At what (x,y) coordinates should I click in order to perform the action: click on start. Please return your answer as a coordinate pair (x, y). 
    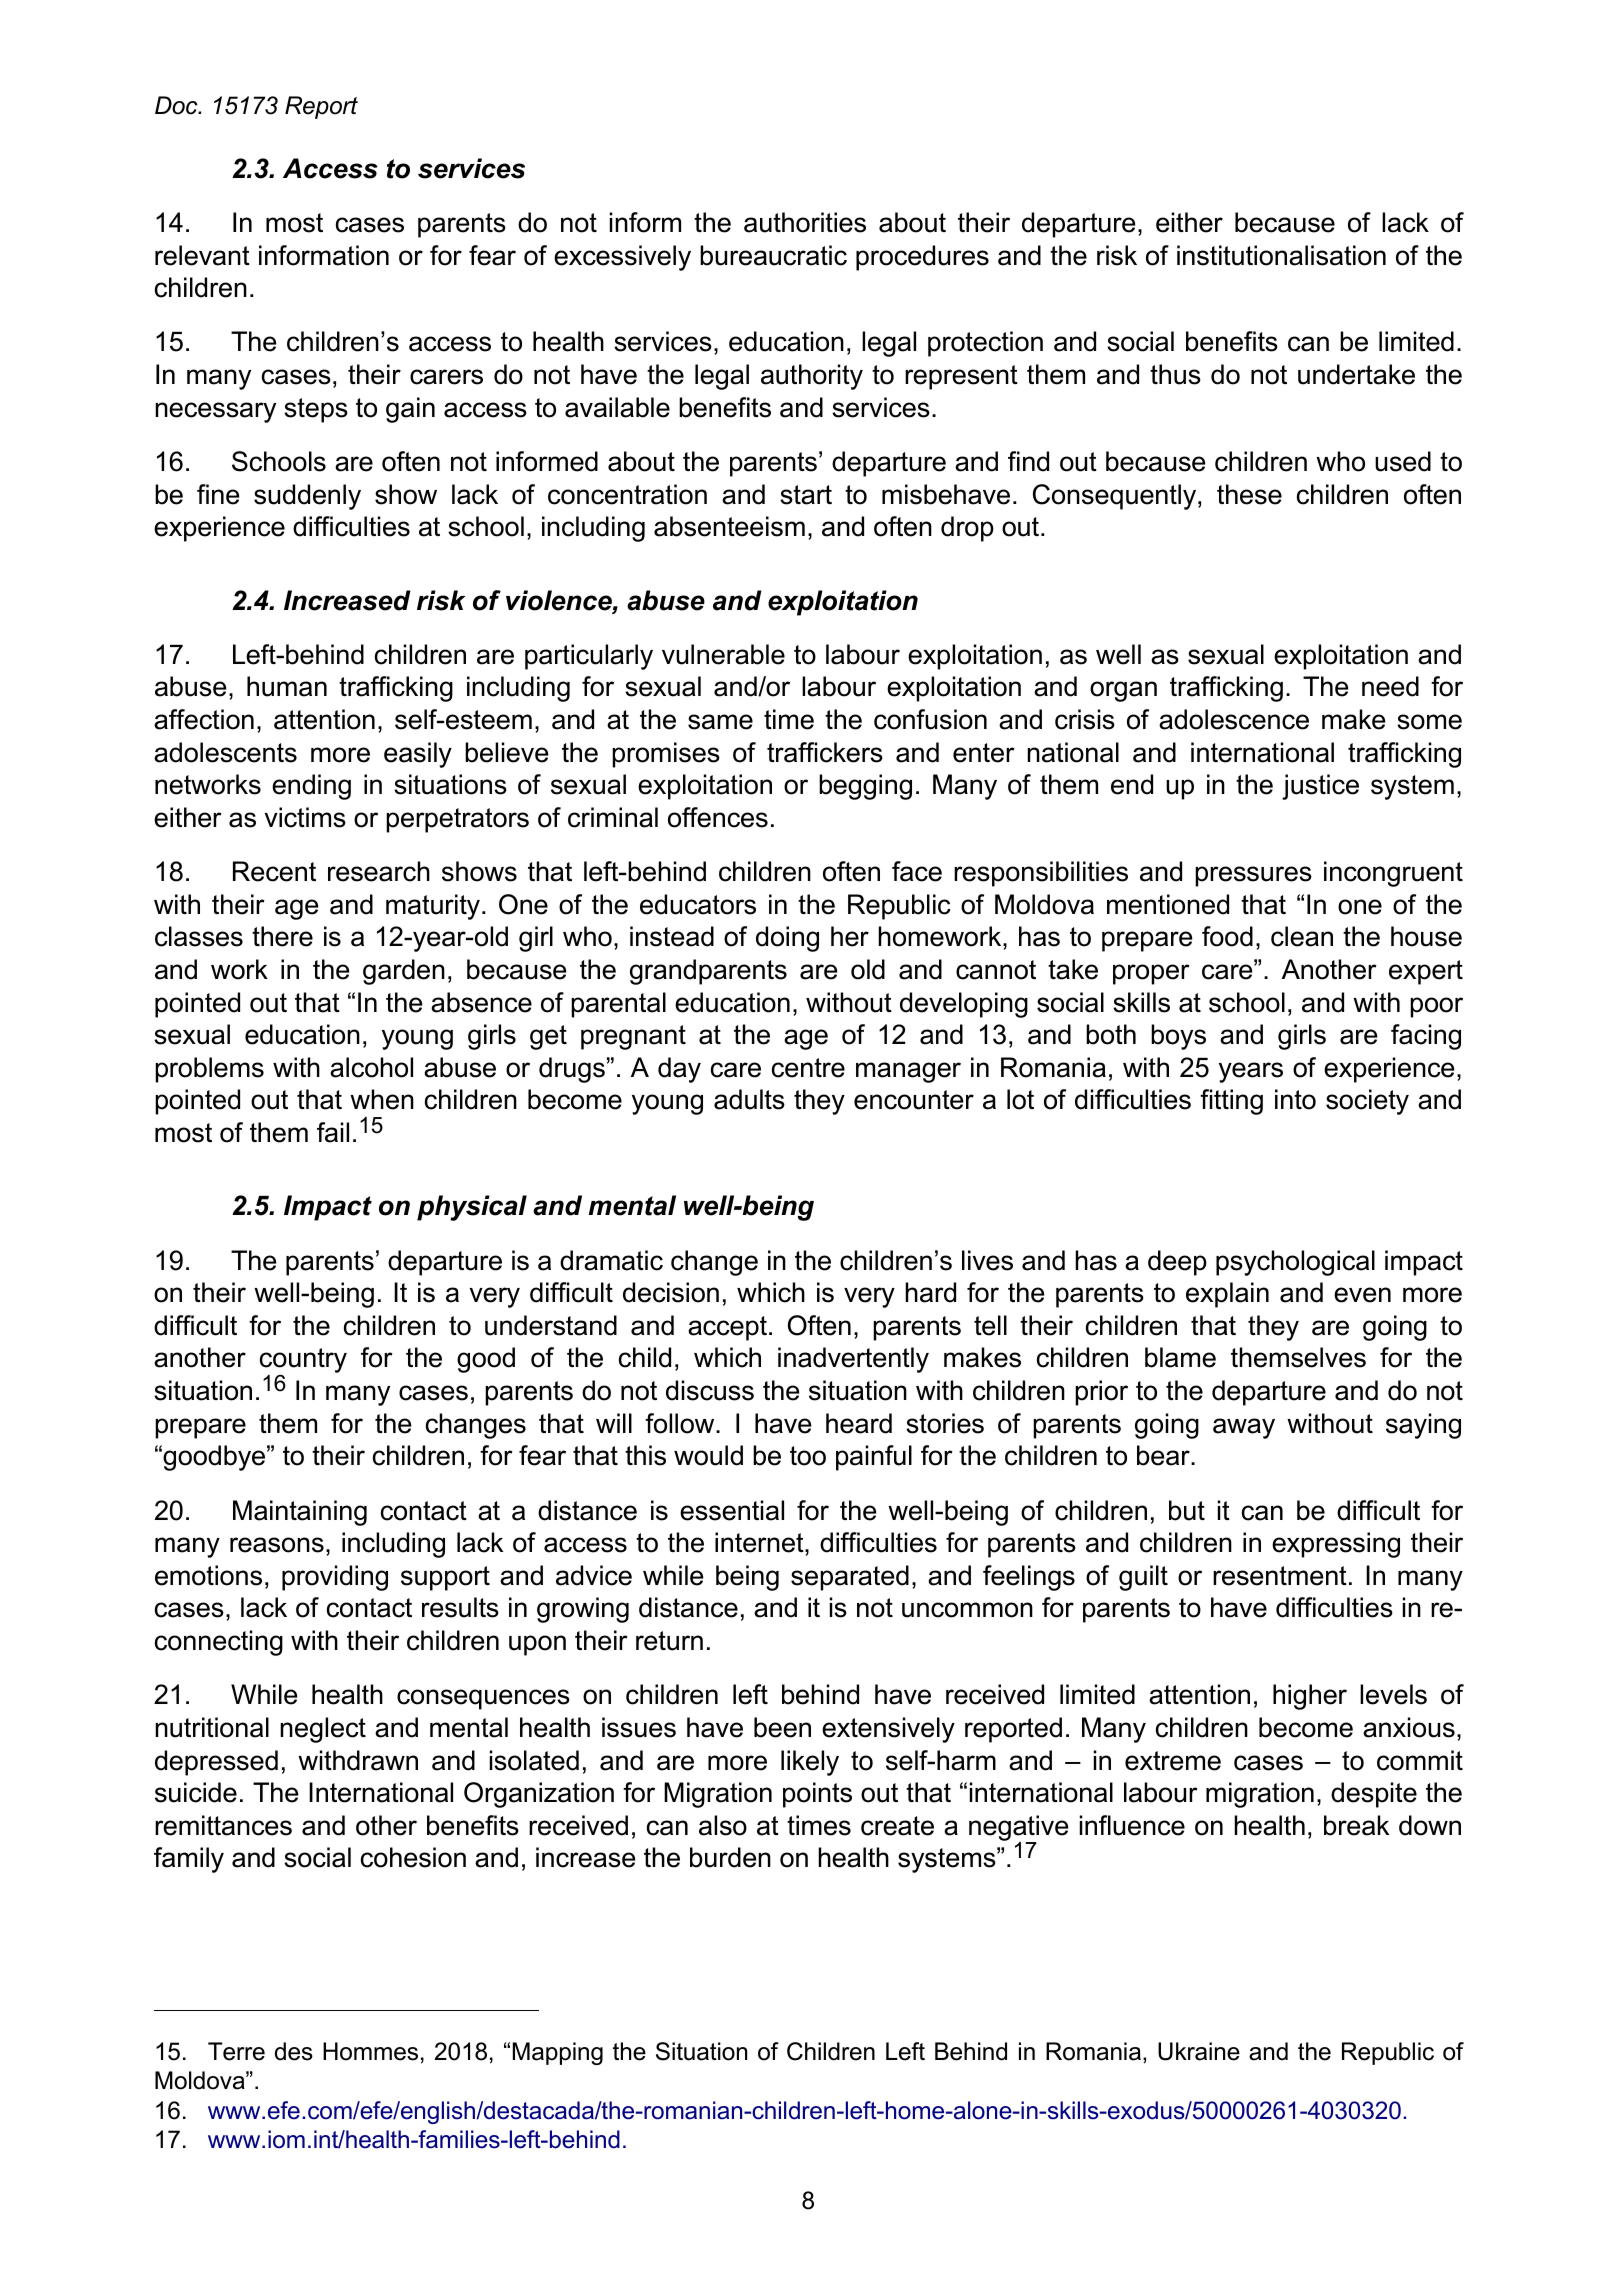
    Looking at the image, I should click on (806, 495).
